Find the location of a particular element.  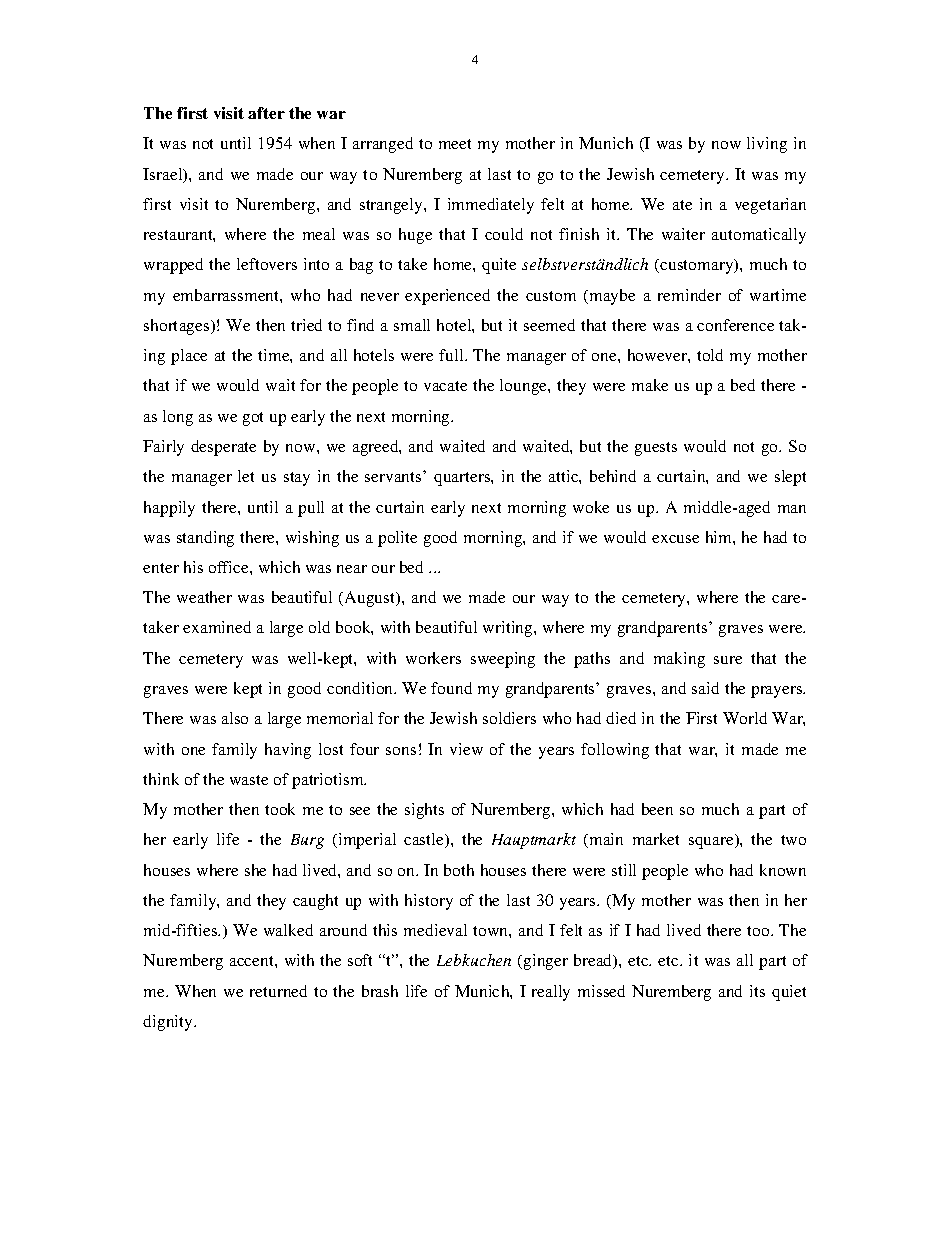

living is located at coordinates (767, 145).
